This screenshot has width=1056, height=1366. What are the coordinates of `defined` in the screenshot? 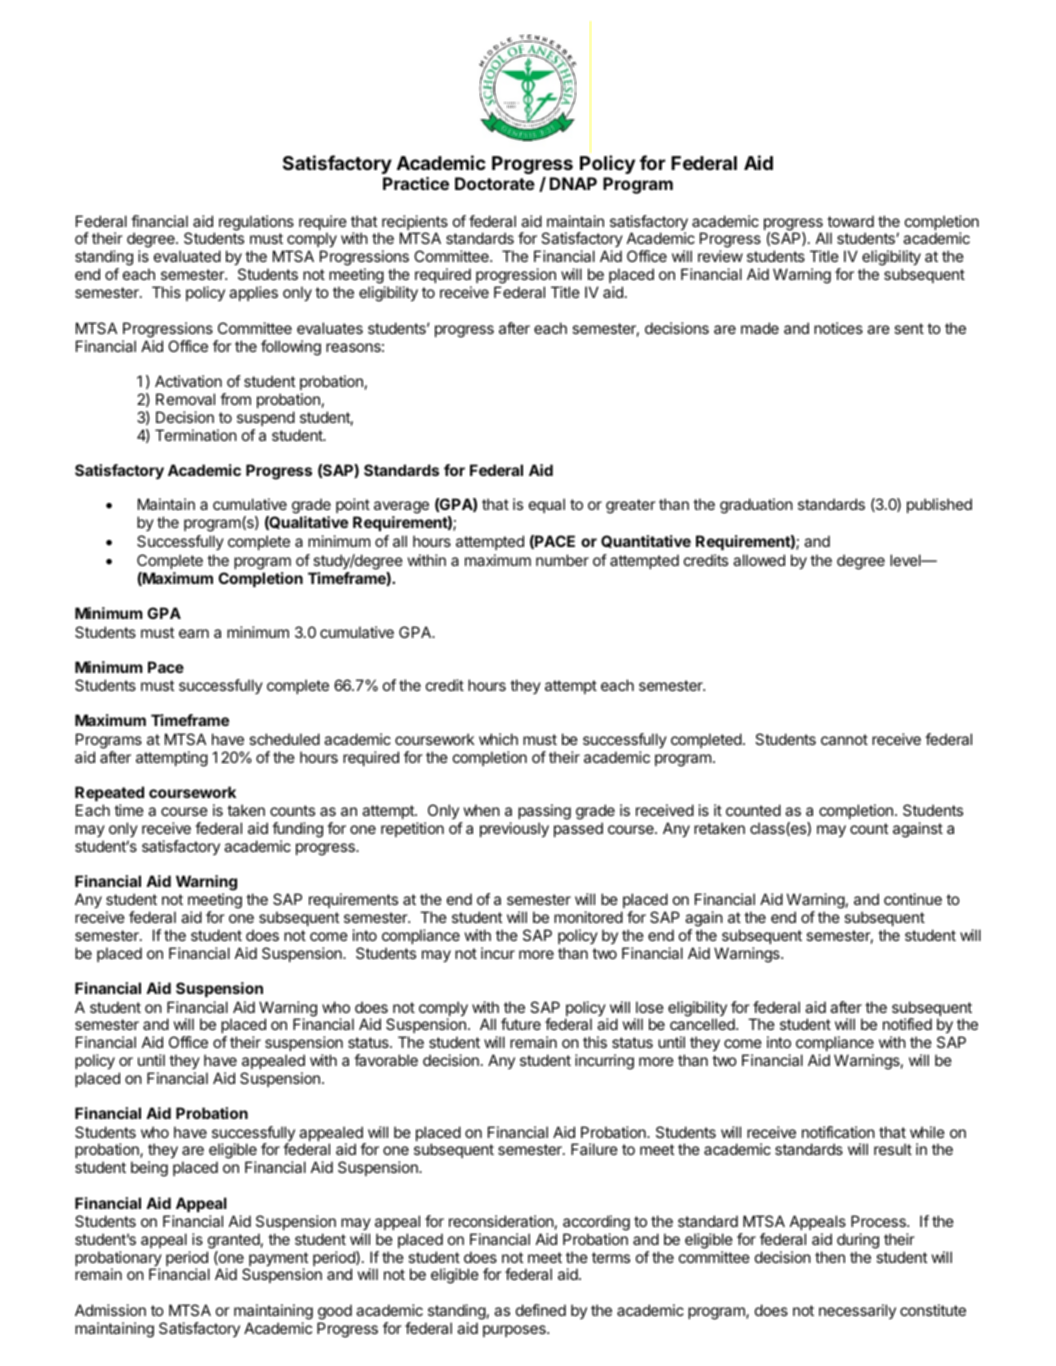 It's located at (541, 1310).
